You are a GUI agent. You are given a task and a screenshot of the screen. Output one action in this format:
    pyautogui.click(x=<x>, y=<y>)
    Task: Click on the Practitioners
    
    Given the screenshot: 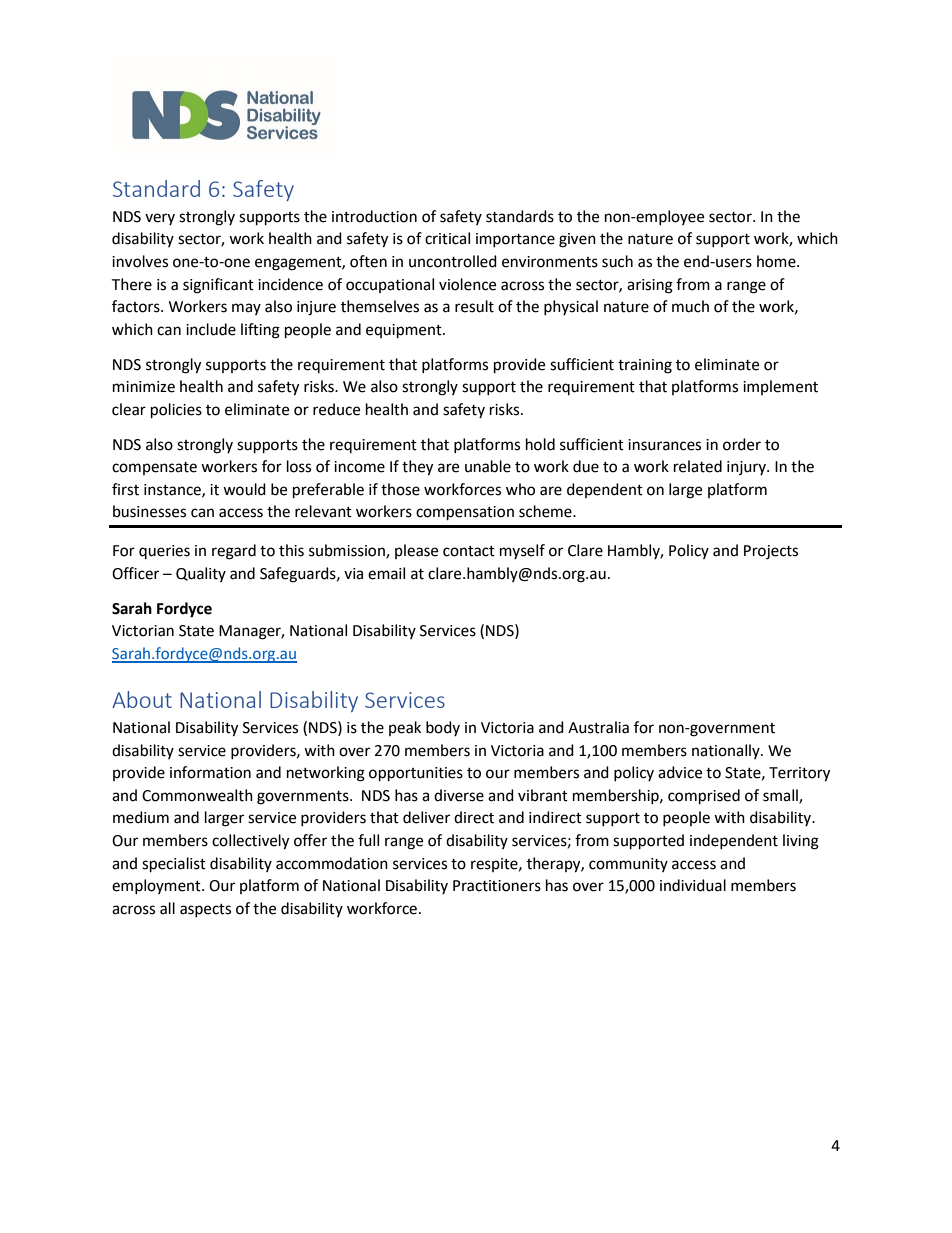 What is the action you would take?
    pyautogui.click(x=497, y=886)
